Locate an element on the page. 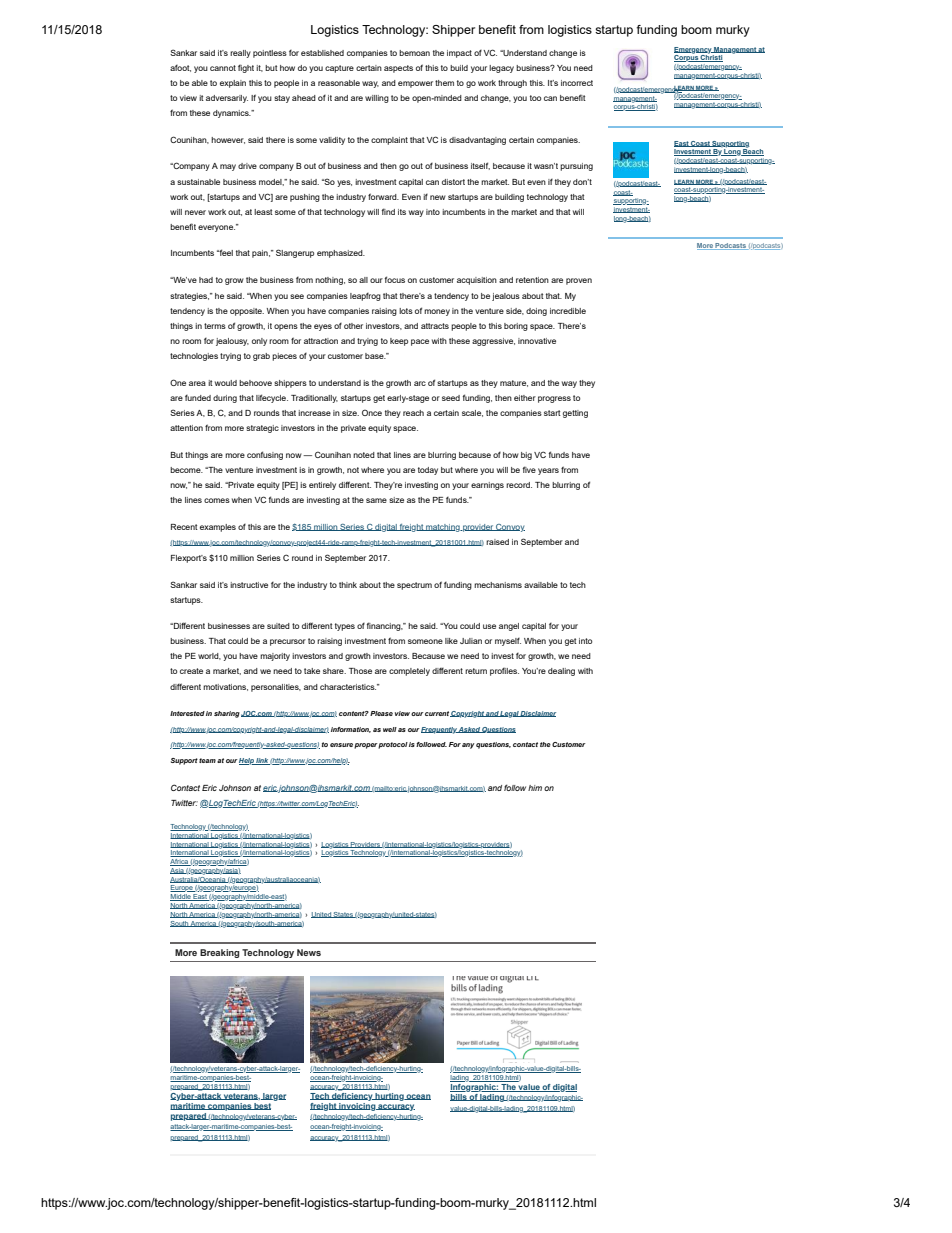 This document has height=1233, width=952. same is located at coordinates (376, 500).
